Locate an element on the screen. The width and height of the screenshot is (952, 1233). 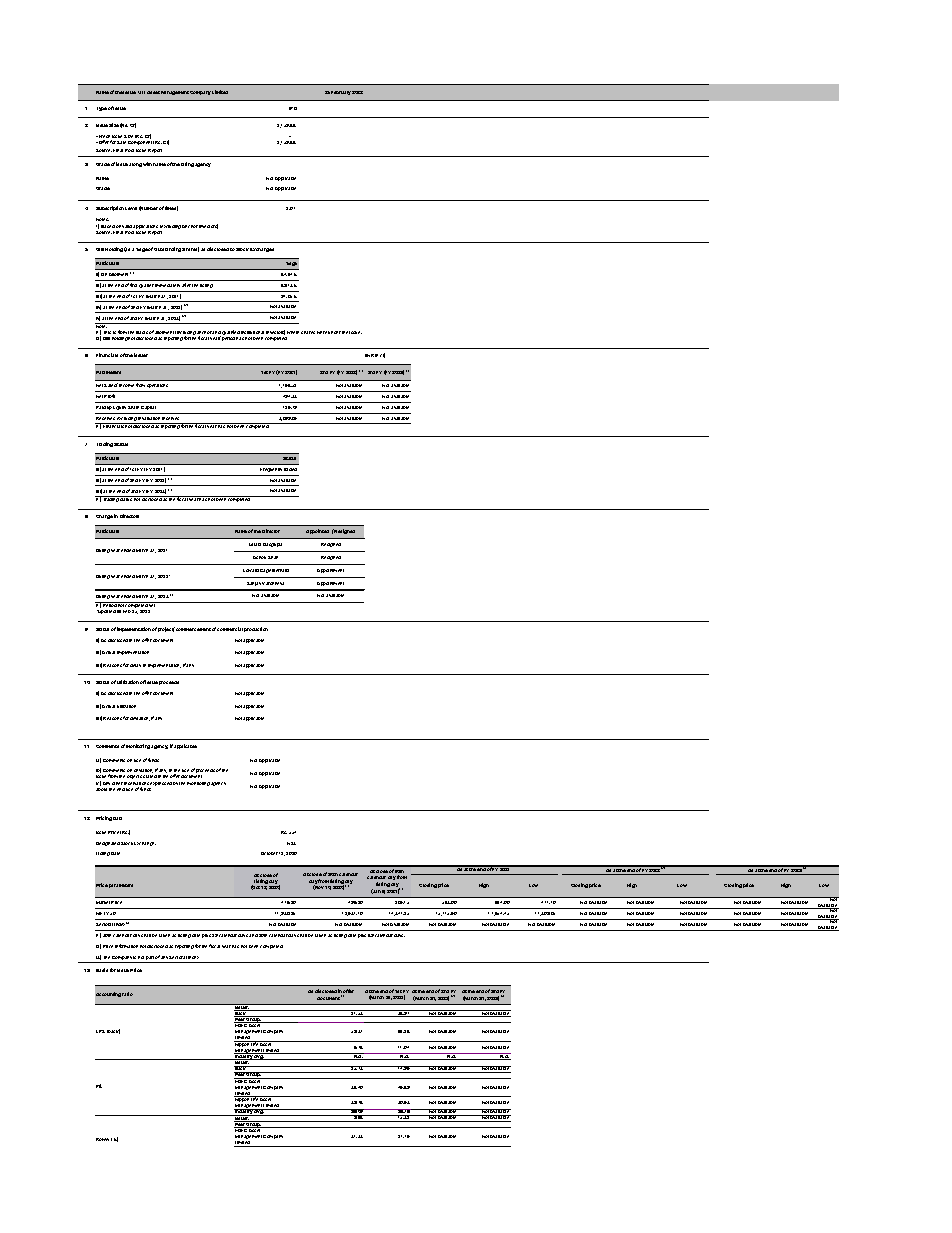
October is located at coordinates (269, 853).
